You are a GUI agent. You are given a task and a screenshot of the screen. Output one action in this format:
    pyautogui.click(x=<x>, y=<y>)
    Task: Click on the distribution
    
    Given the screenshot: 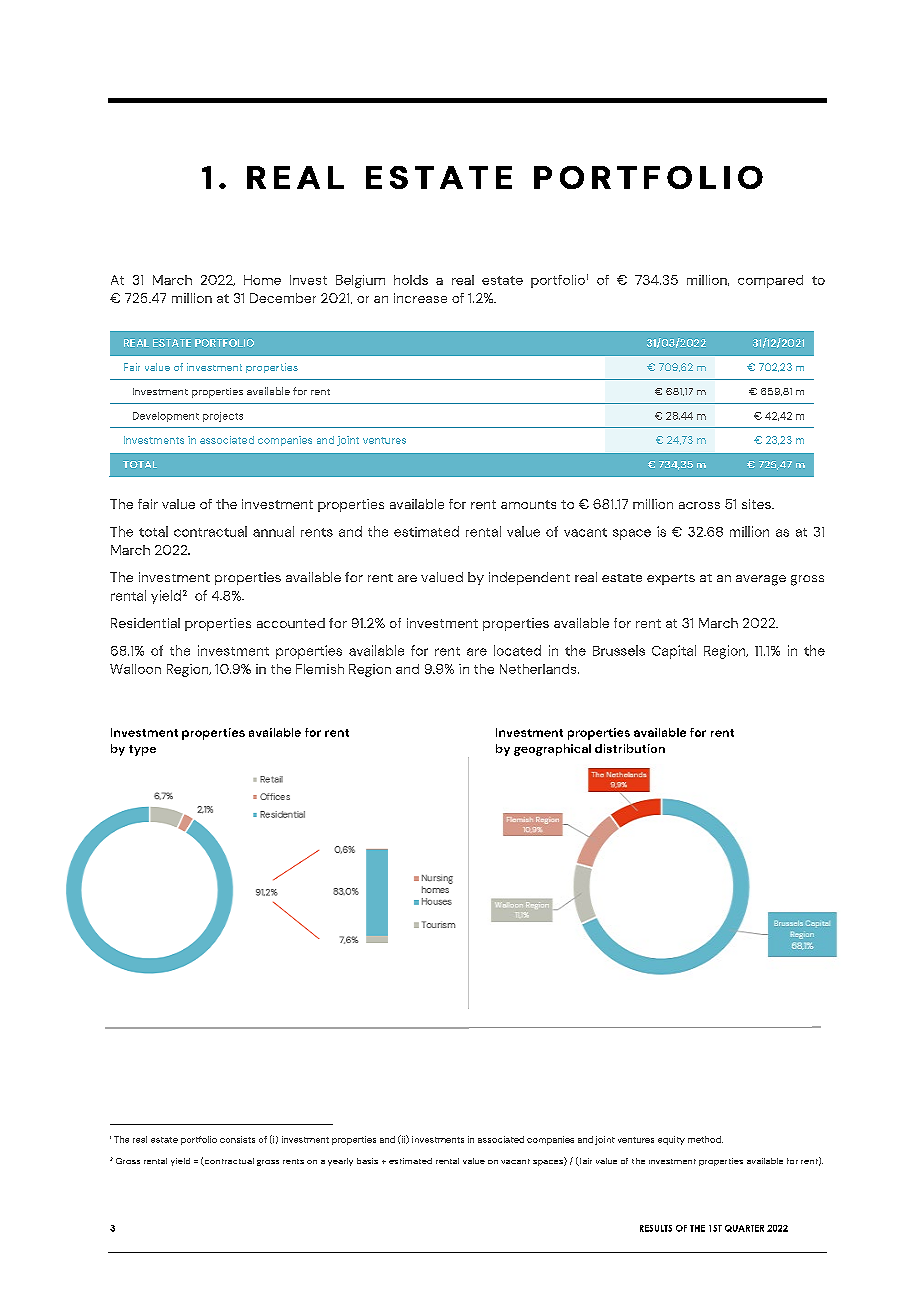 What is the action you would take?
    pyautogui.click(x=630, y=748)
